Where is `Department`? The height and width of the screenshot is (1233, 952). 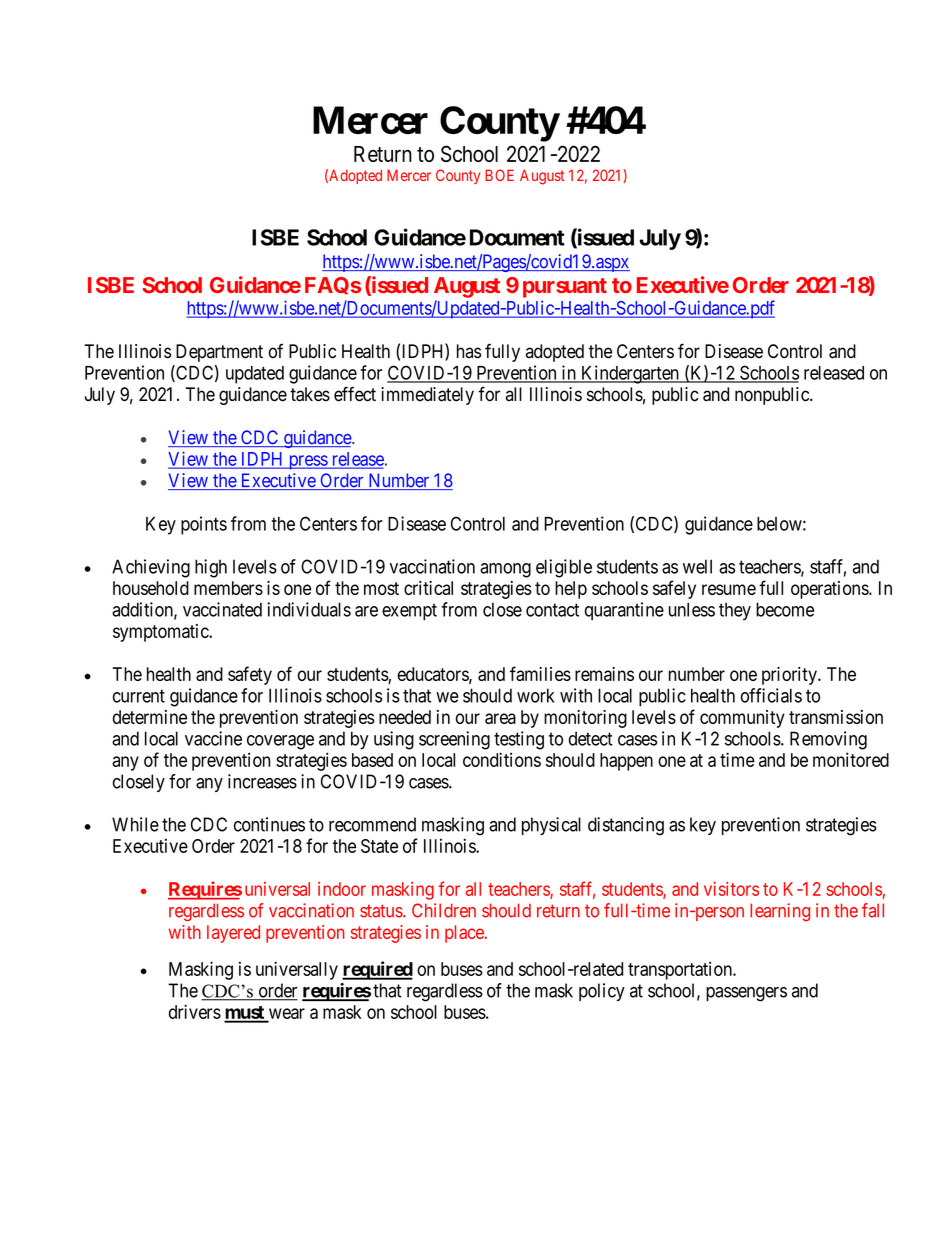 Department is located at coordinates (219, 353).
